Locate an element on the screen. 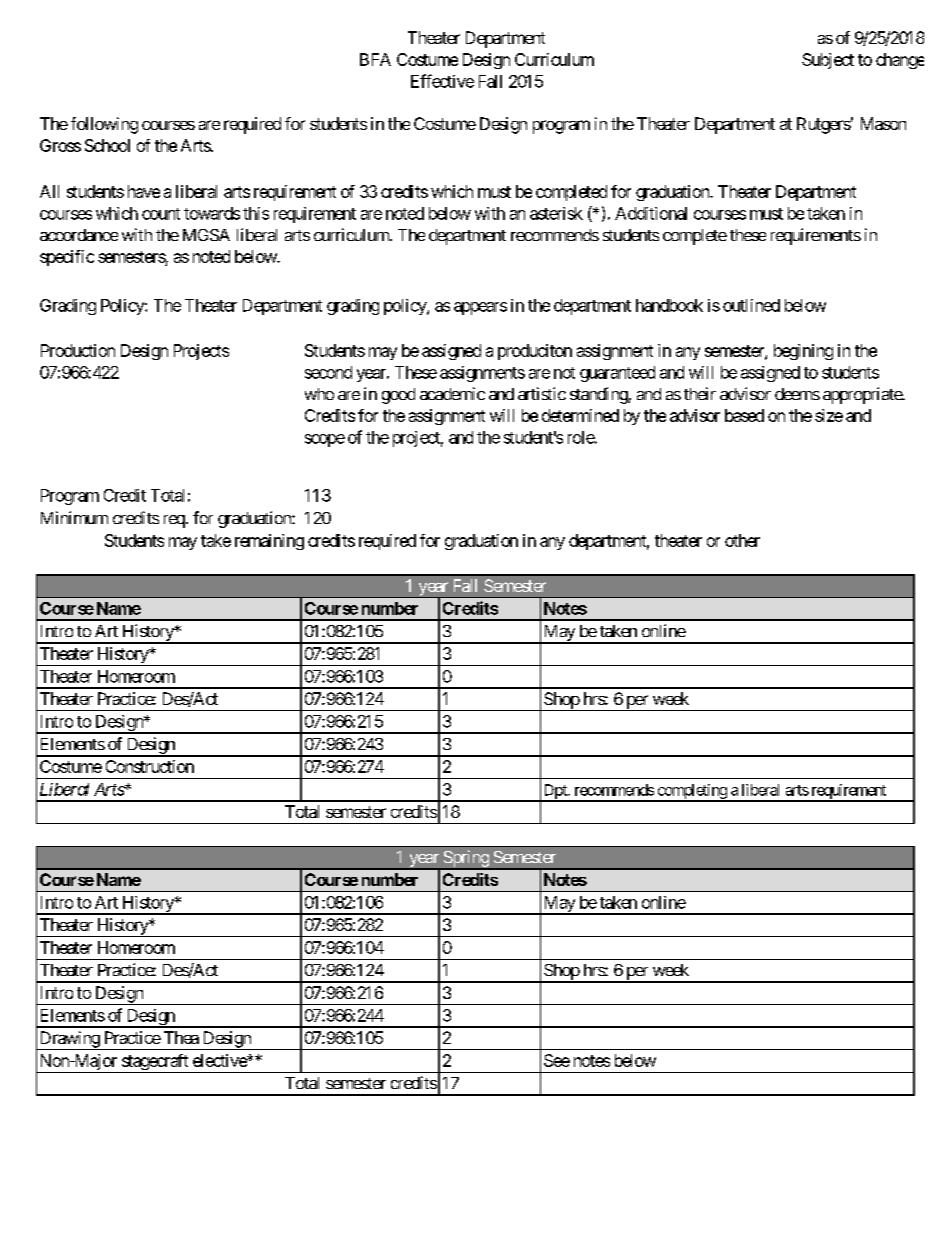 The width and height of the screenshot is (952, 1233). remaining is located at coordinates (269, 542).
